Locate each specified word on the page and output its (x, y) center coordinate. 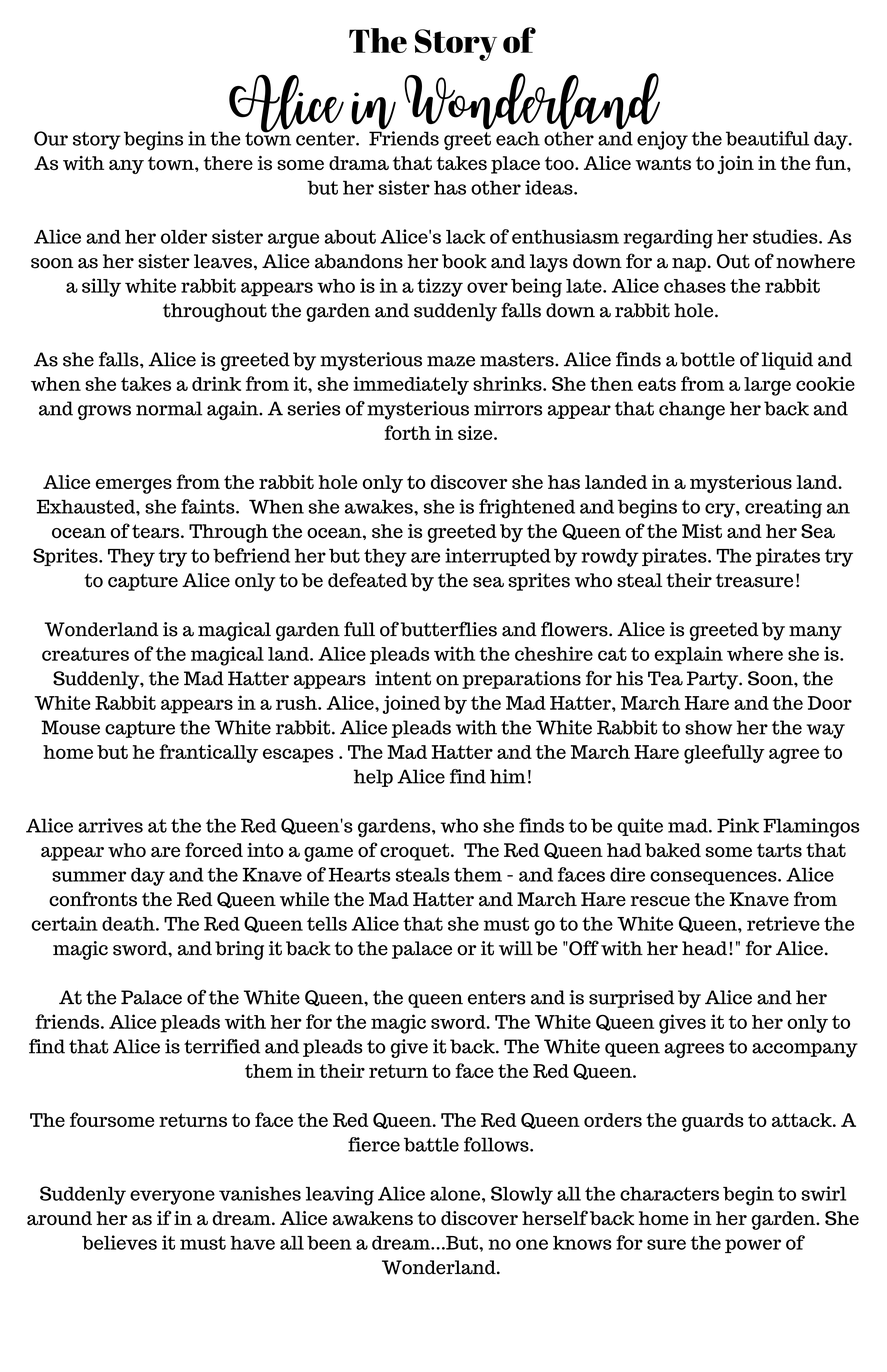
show (708, 727)
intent (403, 678)
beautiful (767, 138)
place (515, 165)
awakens (373, 1218)
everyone (172, 1197)
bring (239, 950)
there (228, 163)
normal (169, 408)
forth (408, 432)
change (692, 410)
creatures (85, 654)
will (516, 948)
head (704, 948)
